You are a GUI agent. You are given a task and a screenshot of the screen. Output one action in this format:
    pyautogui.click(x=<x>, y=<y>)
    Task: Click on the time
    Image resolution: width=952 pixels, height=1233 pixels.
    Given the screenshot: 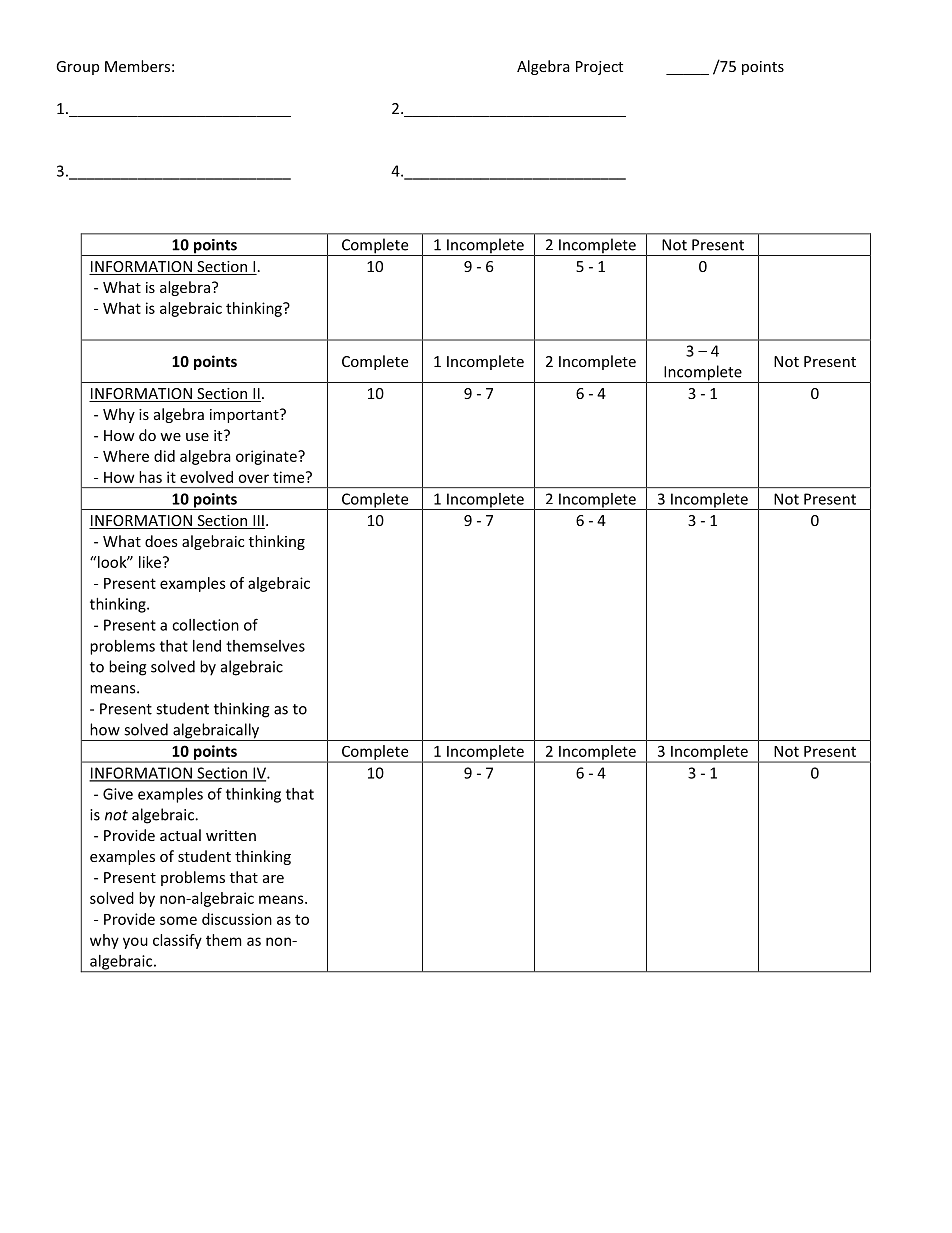 What is the action you would take?
    pyautogui.click(x=290, y=477)
